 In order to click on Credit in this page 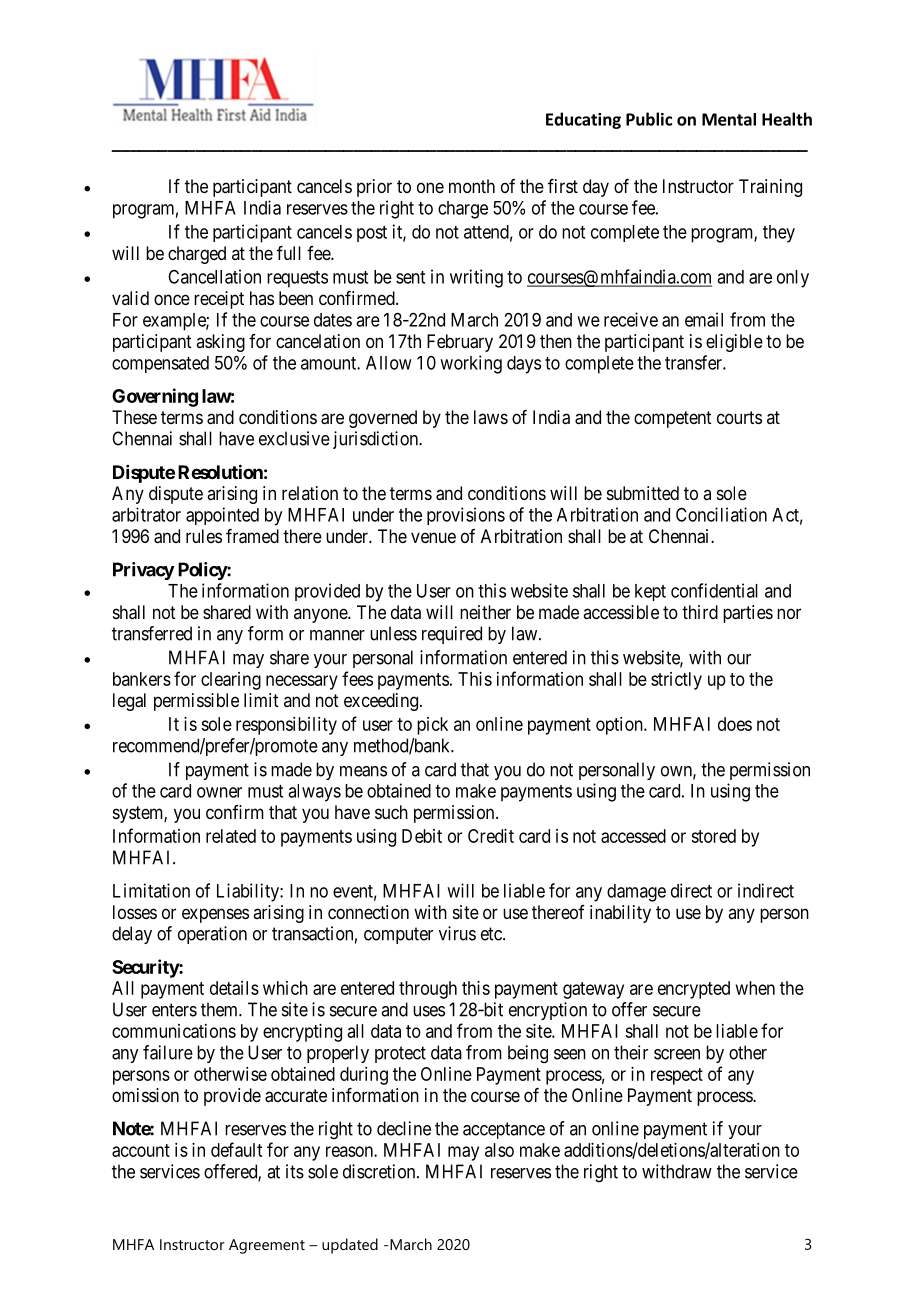, I will do `click(491, 836)`.
